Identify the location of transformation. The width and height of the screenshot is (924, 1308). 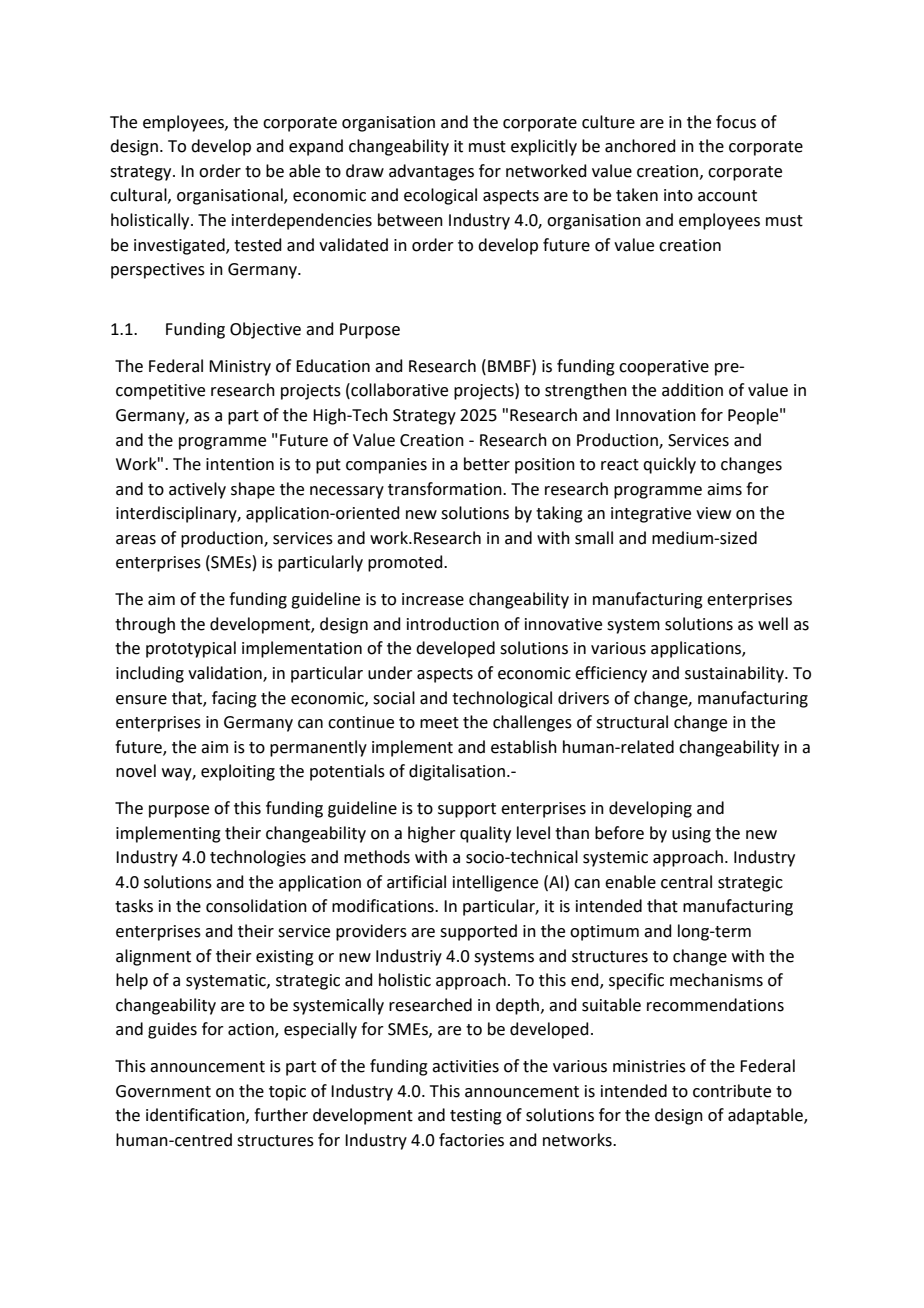
(446, 489).
